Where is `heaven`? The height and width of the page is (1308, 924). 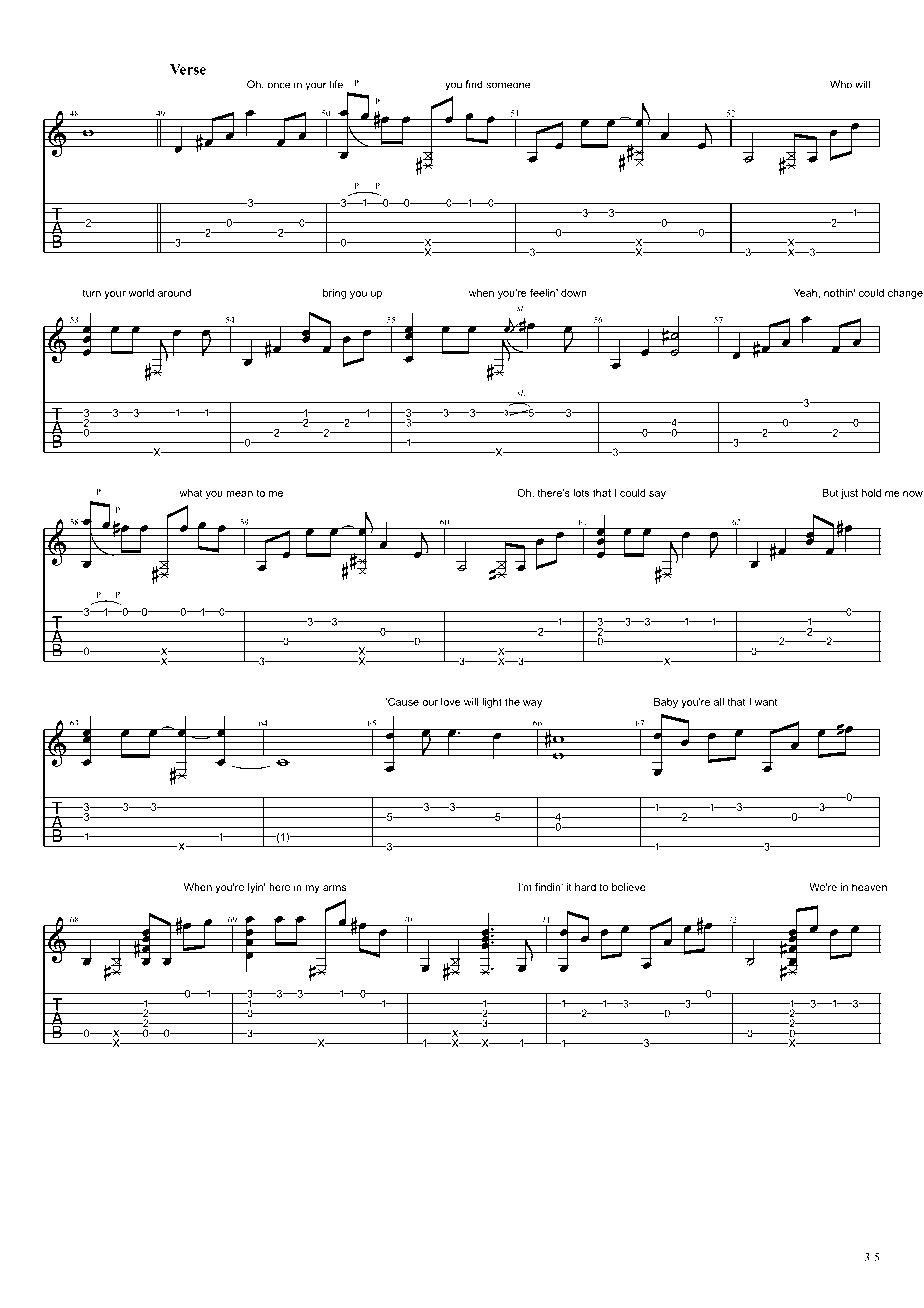 heaven is located at coordinates (869, 887).
